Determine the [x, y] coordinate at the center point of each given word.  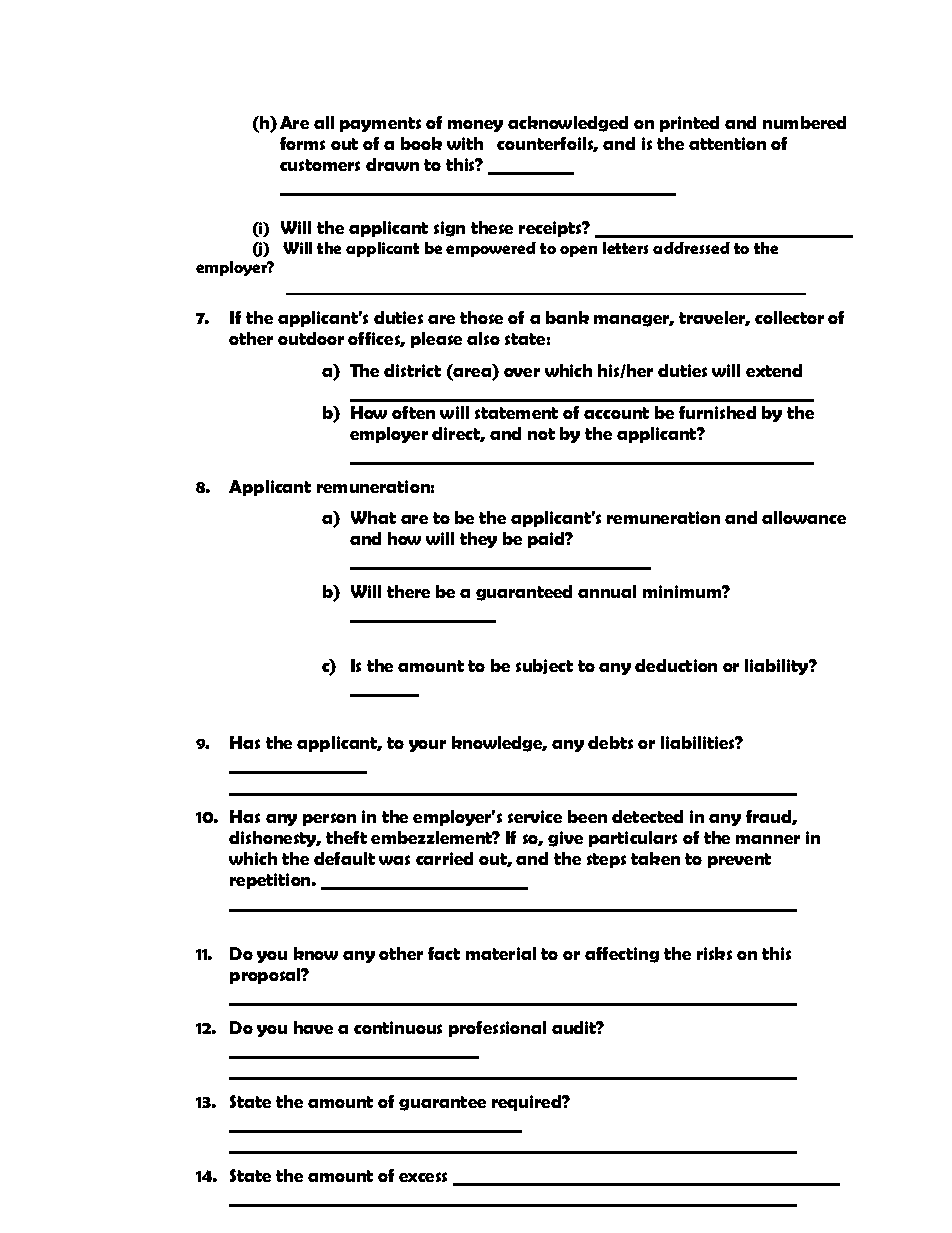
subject [544, 666]
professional [497, 1029]
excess [423, 1177]
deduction [676, 665]
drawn [392, 164]
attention [727, 143]
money [475, 126]
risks [714, 953]
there [408, 591]
